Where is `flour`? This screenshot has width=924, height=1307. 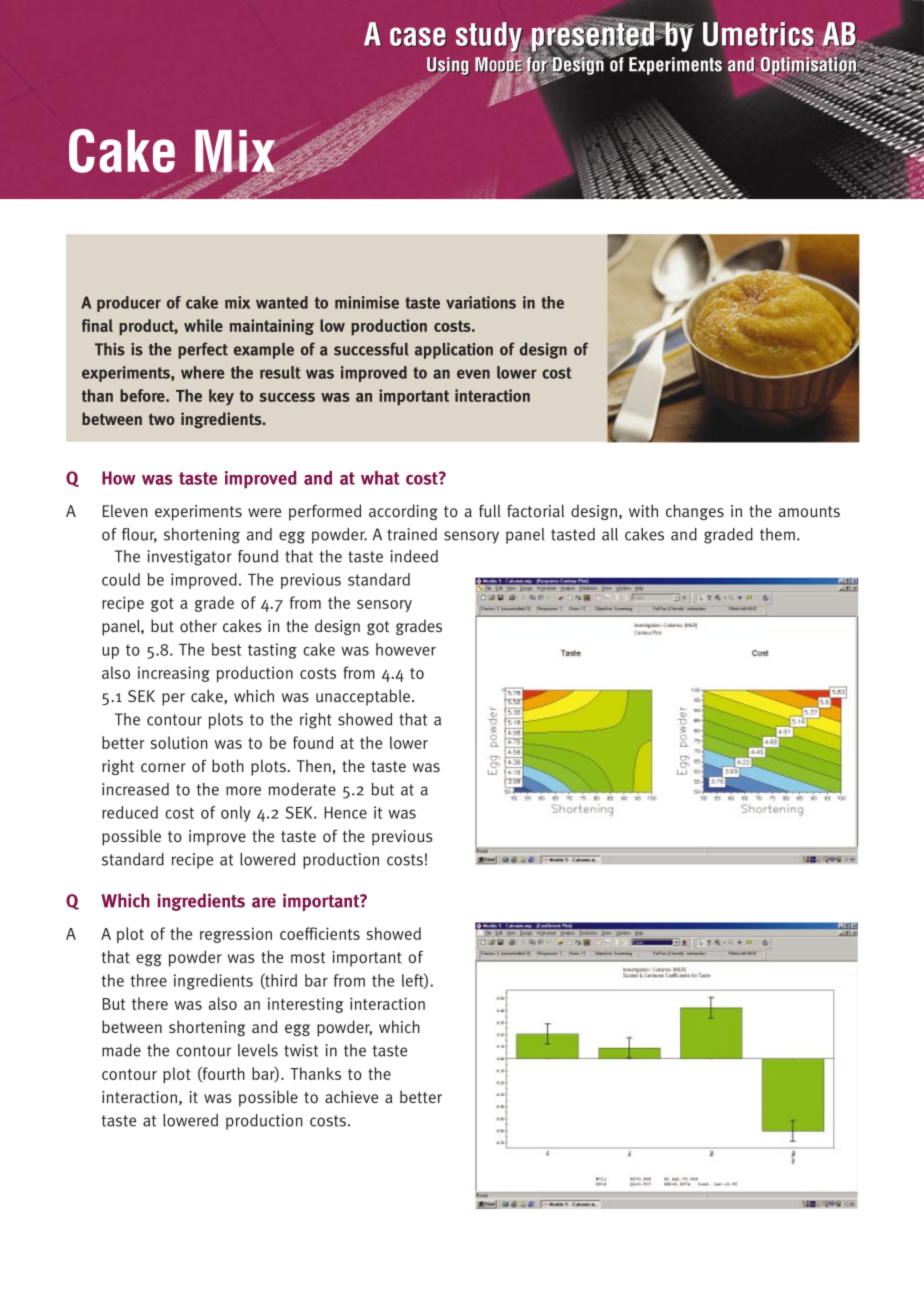 flour is located at coordinates (139, 535).
